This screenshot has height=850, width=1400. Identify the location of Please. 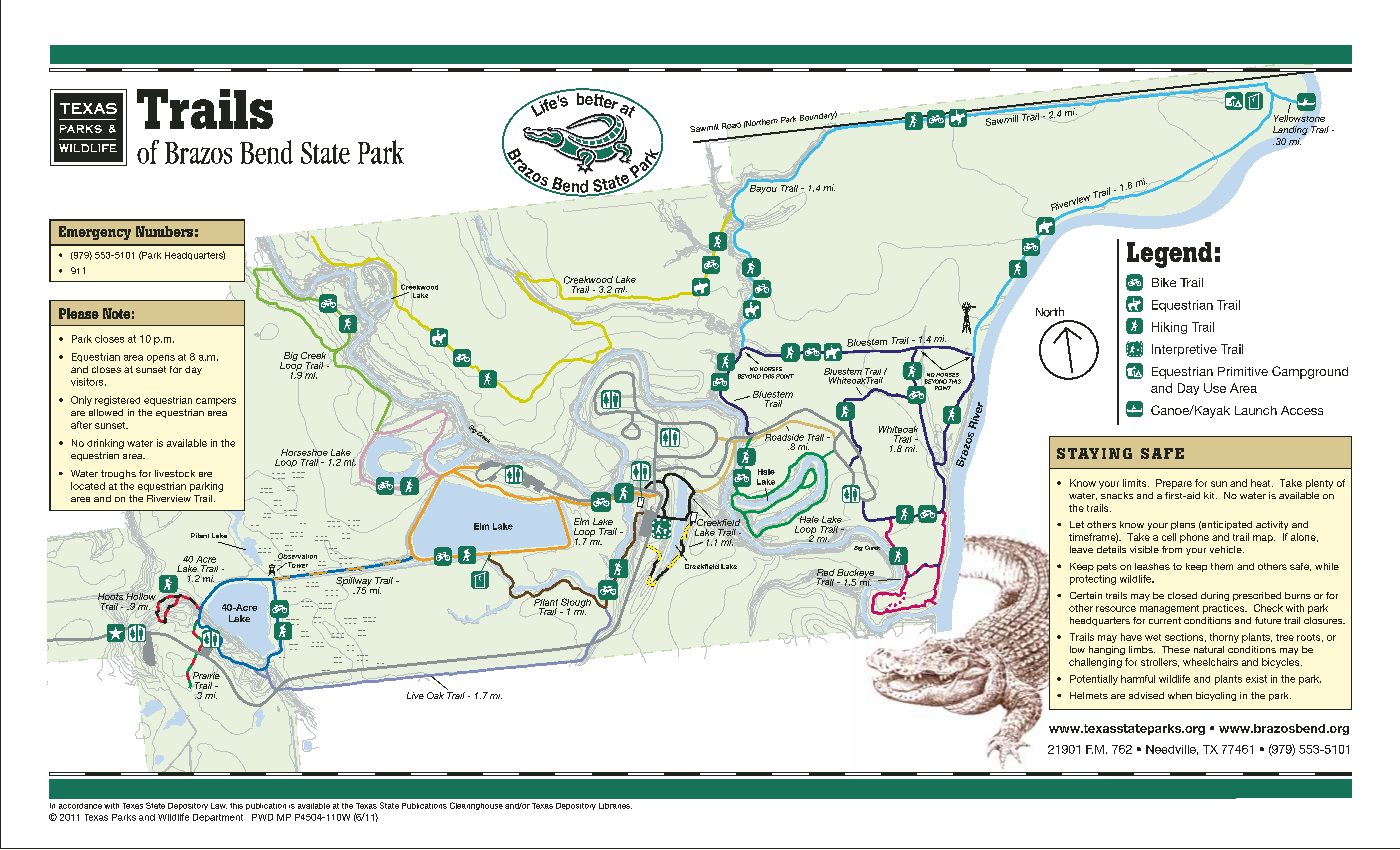
(79, 313).
